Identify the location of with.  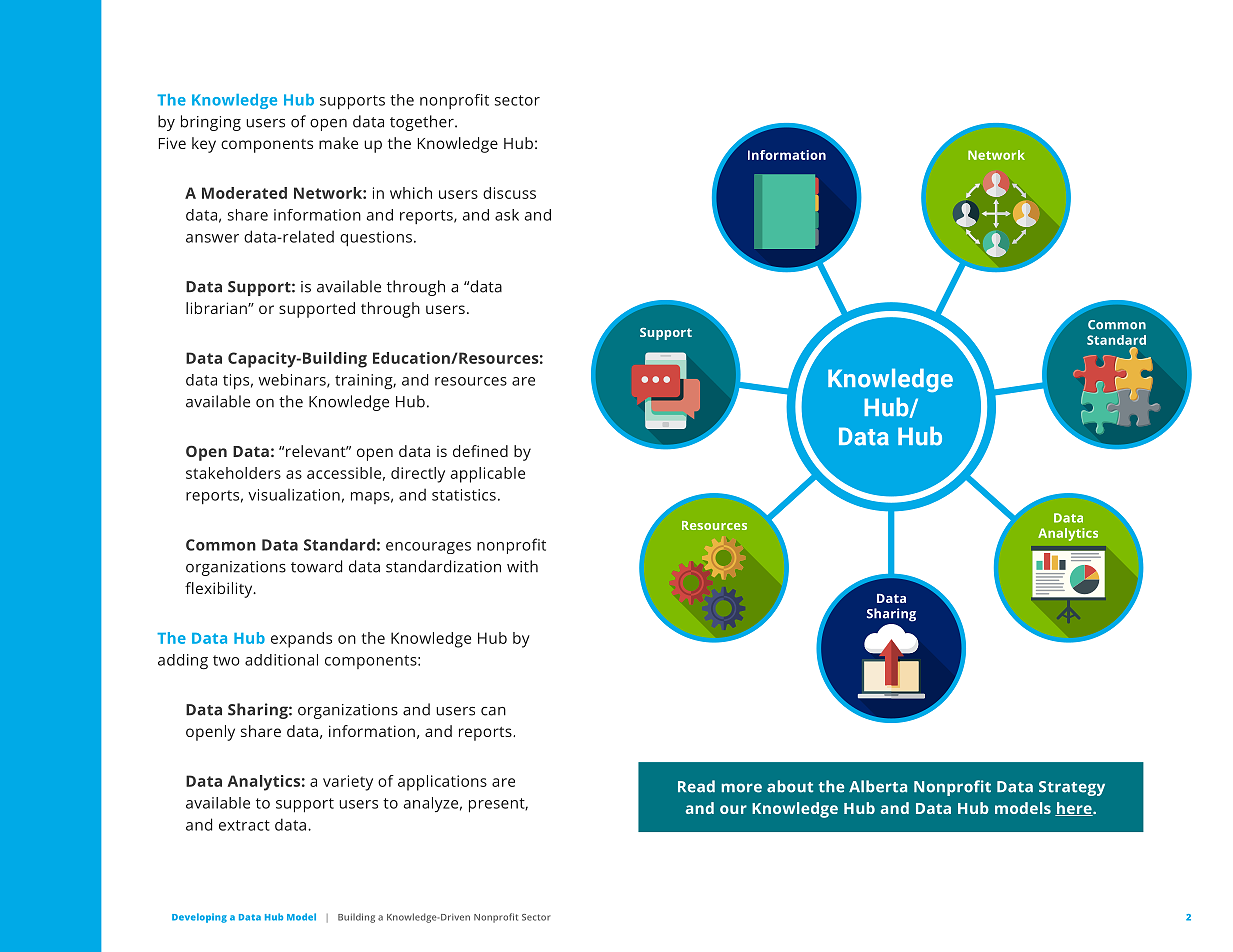
(522, 566).
